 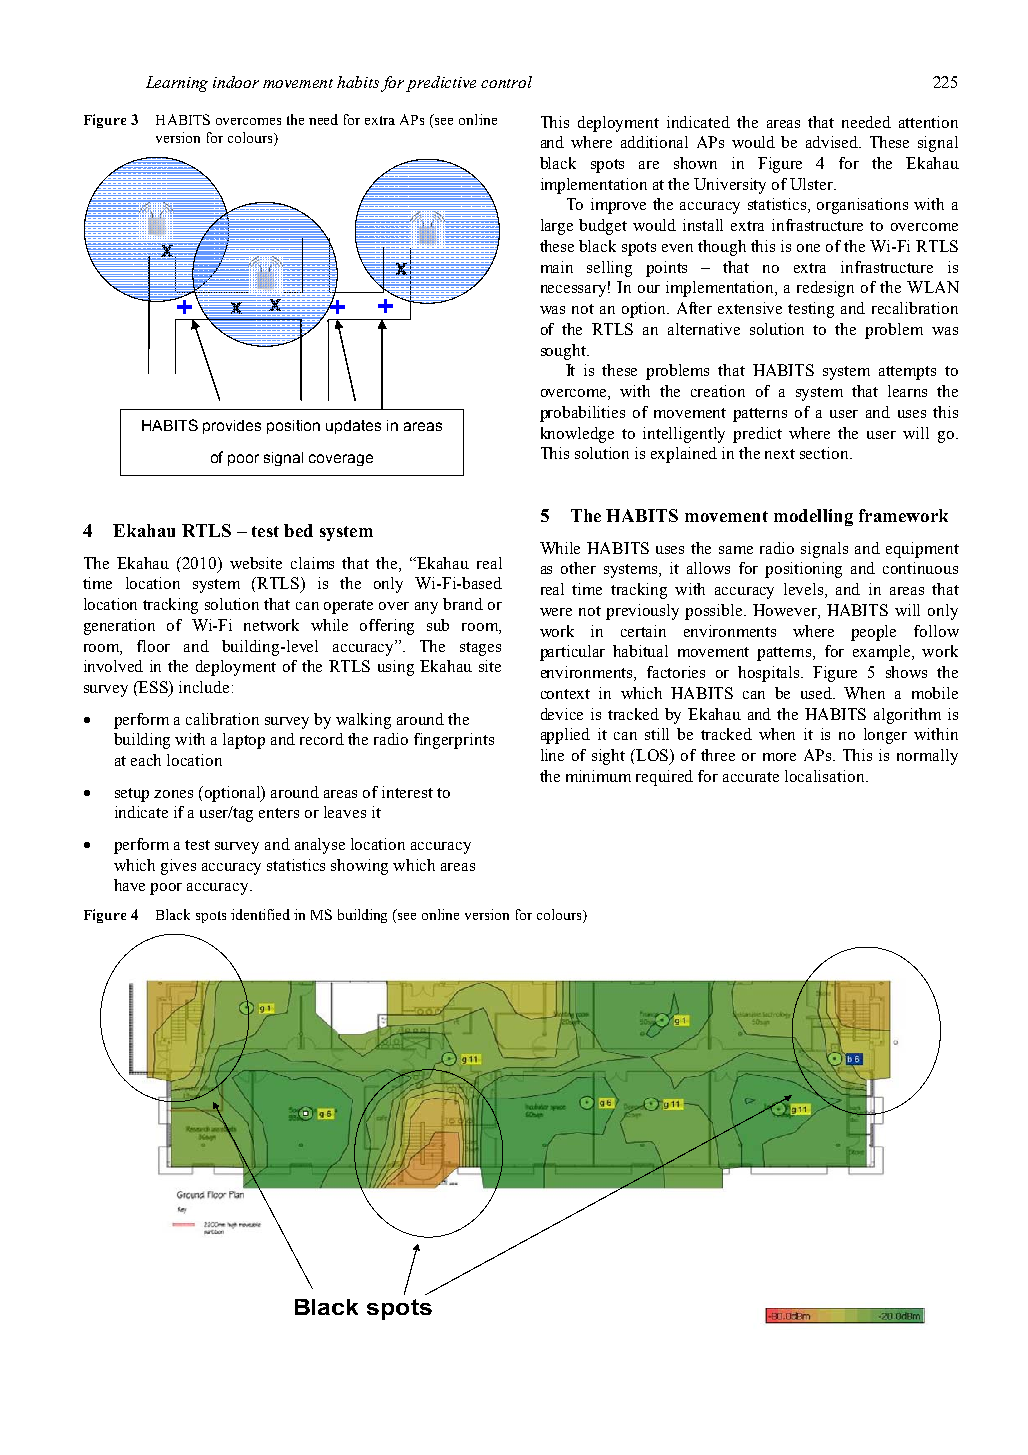 What do you see at coordinates (557, 267) in the document?
I see `main` at bounding box center [557, 267].
